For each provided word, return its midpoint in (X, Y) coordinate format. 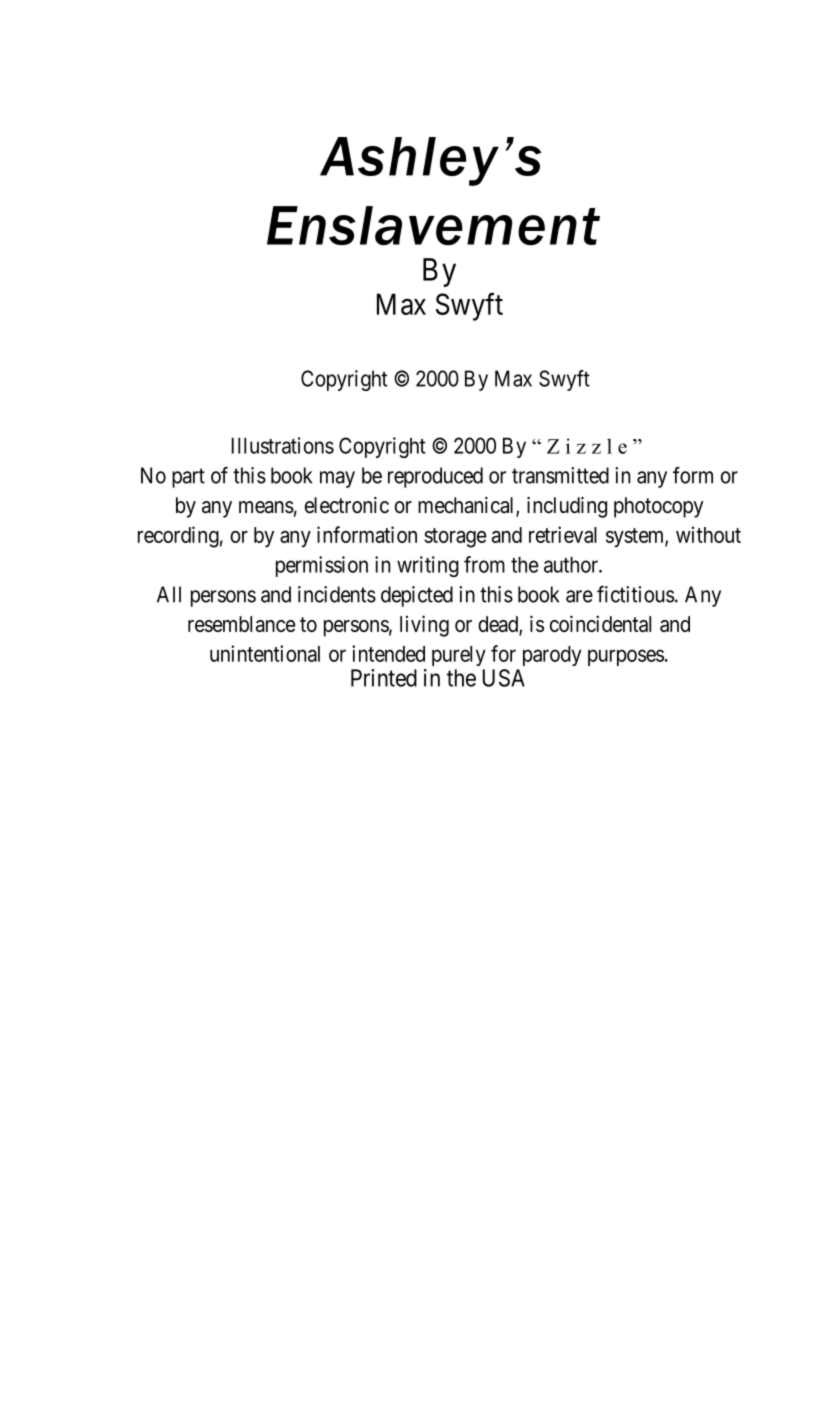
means (266, 507)
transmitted (560, 475)
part (188, 478)
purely (459, 656)
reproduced (435, 477)
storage (455, 538)
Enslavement (433, 226)
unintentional (265, 653)
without (708, 534)
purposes (626, 657)
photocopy (658, 507)
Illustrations (282, 445)
